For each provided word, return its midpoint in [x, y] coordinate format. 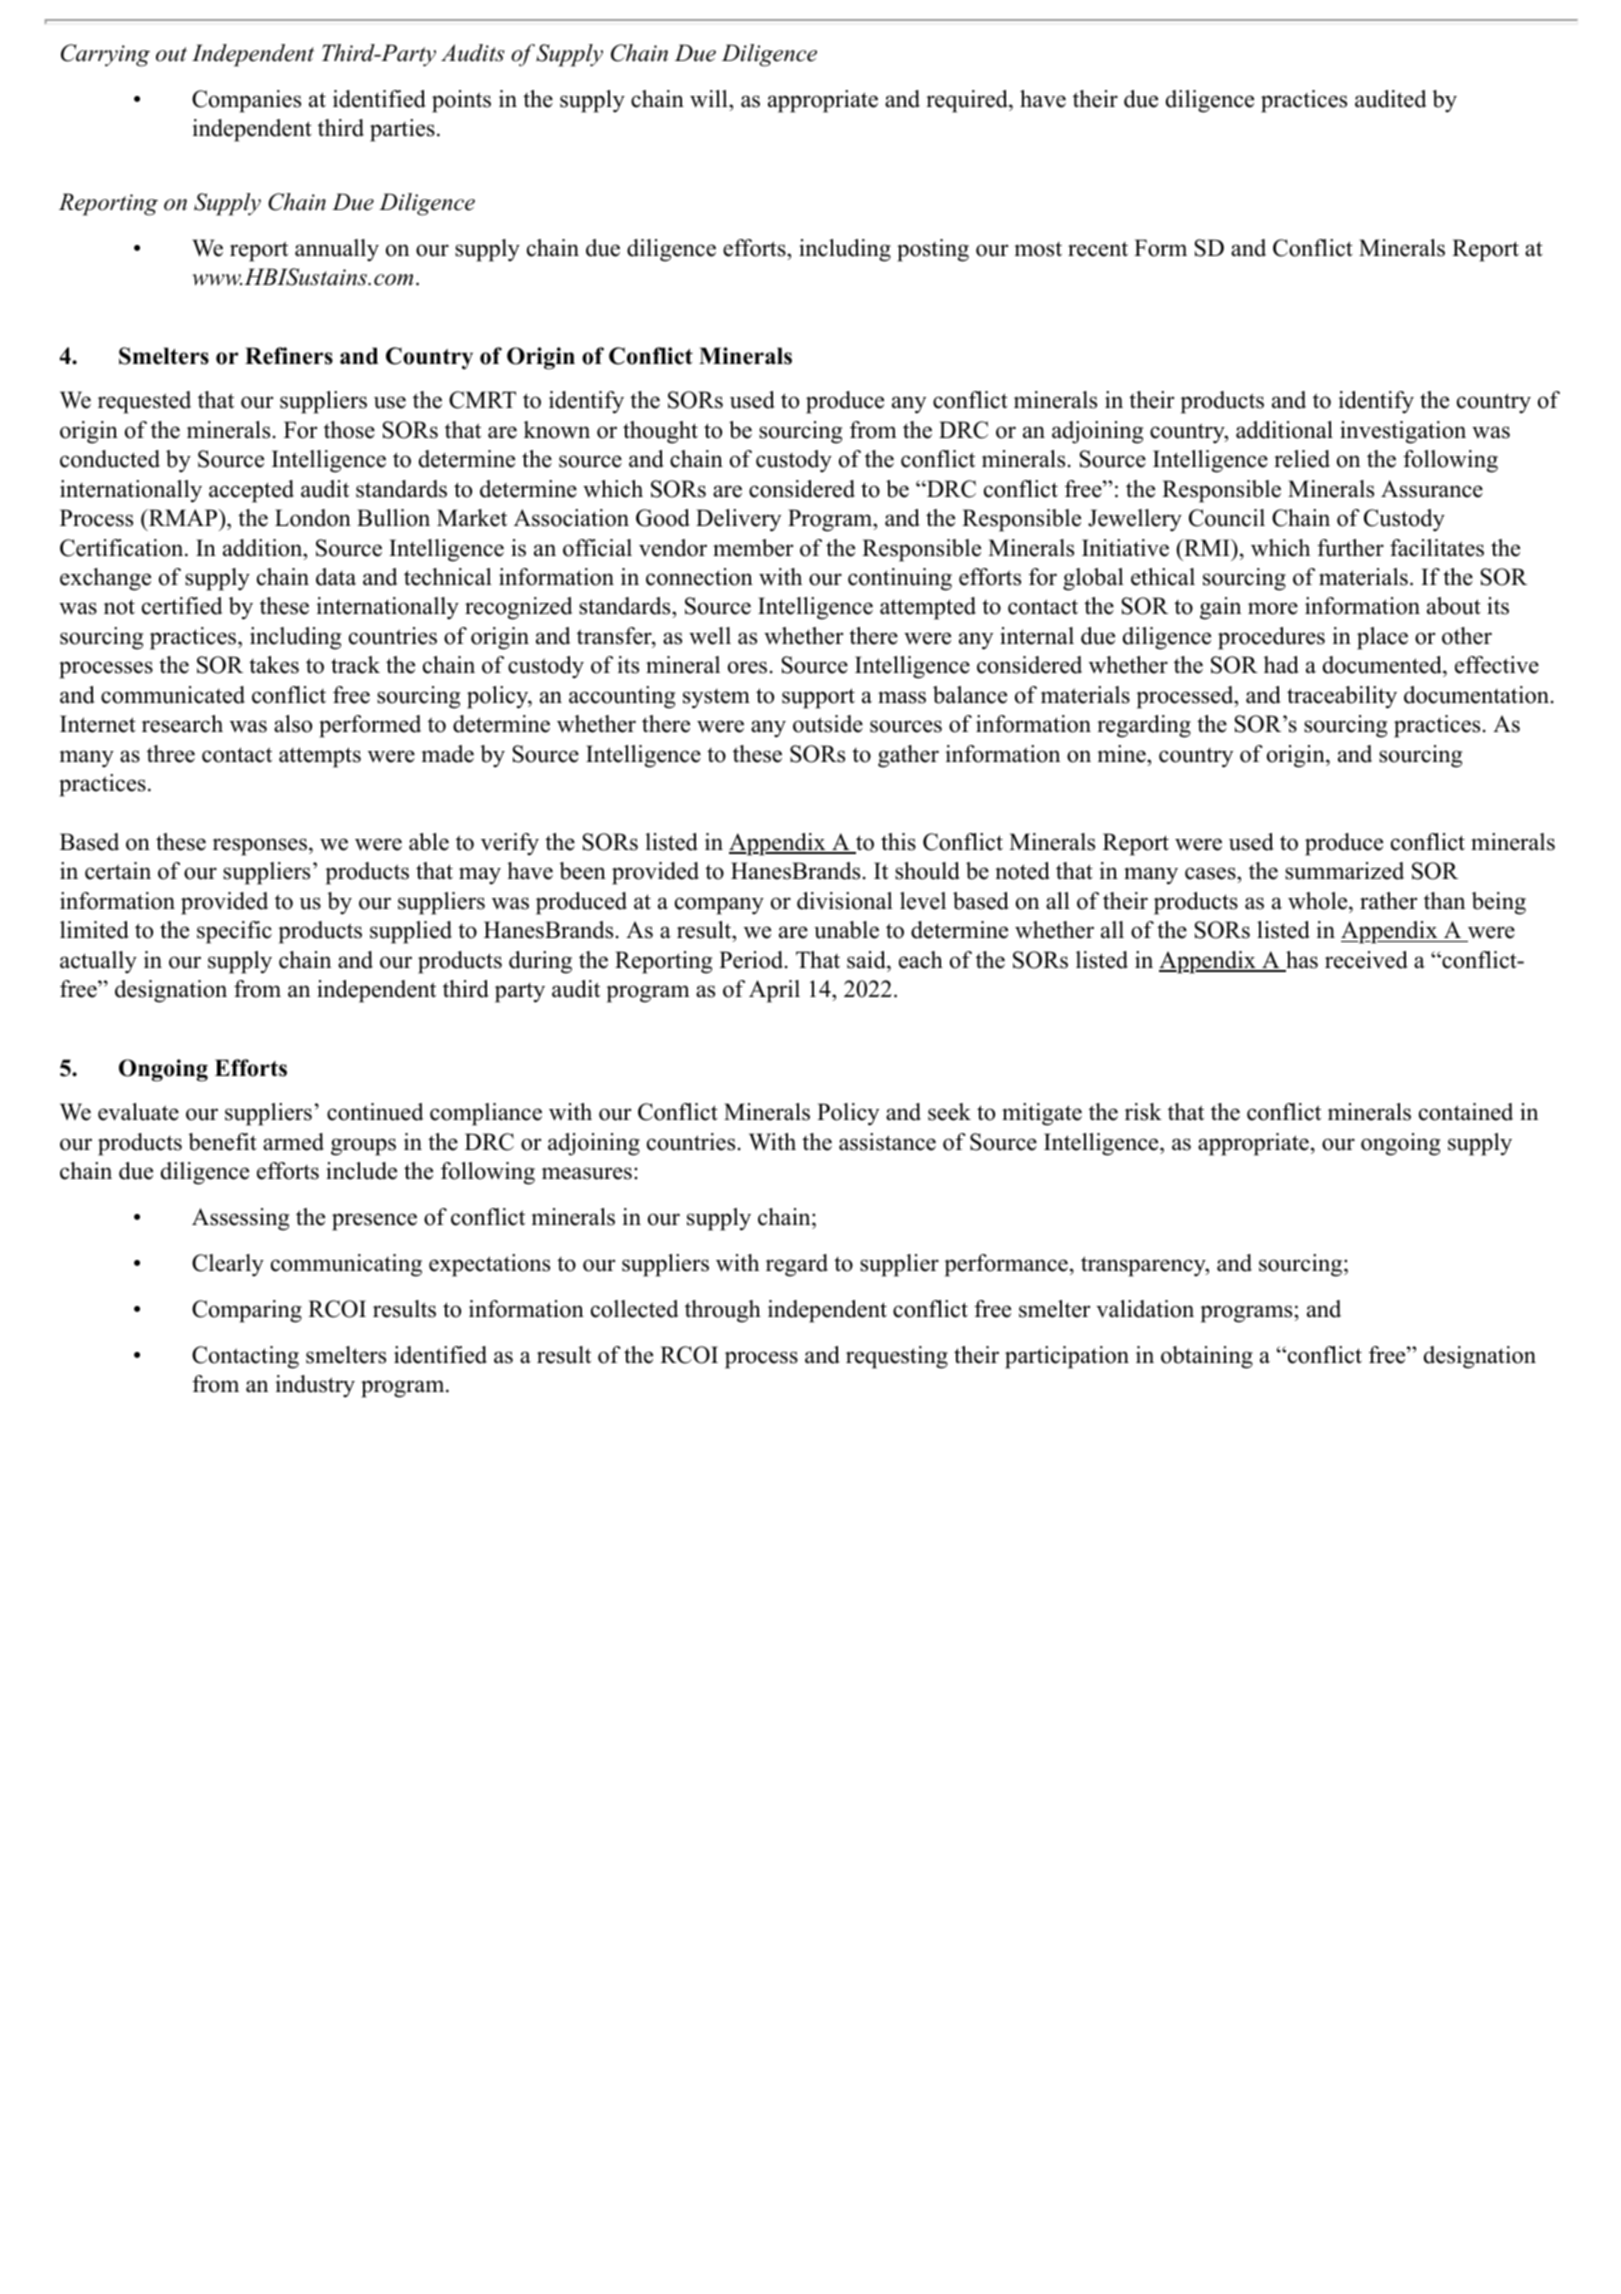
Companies [246, 101]
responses [260, 847]
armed [293, 1142]
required [968, 101]
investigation [1403, 432]
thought [660, 432]
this [898, 842]
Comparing [247, 1311]
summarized [1344, 871]
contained [1466, 1112]
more [1273, 608]
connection [699, 577]
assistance [887, 1142]
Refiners [289, 356]
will [710, 99]
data [336, 577]
